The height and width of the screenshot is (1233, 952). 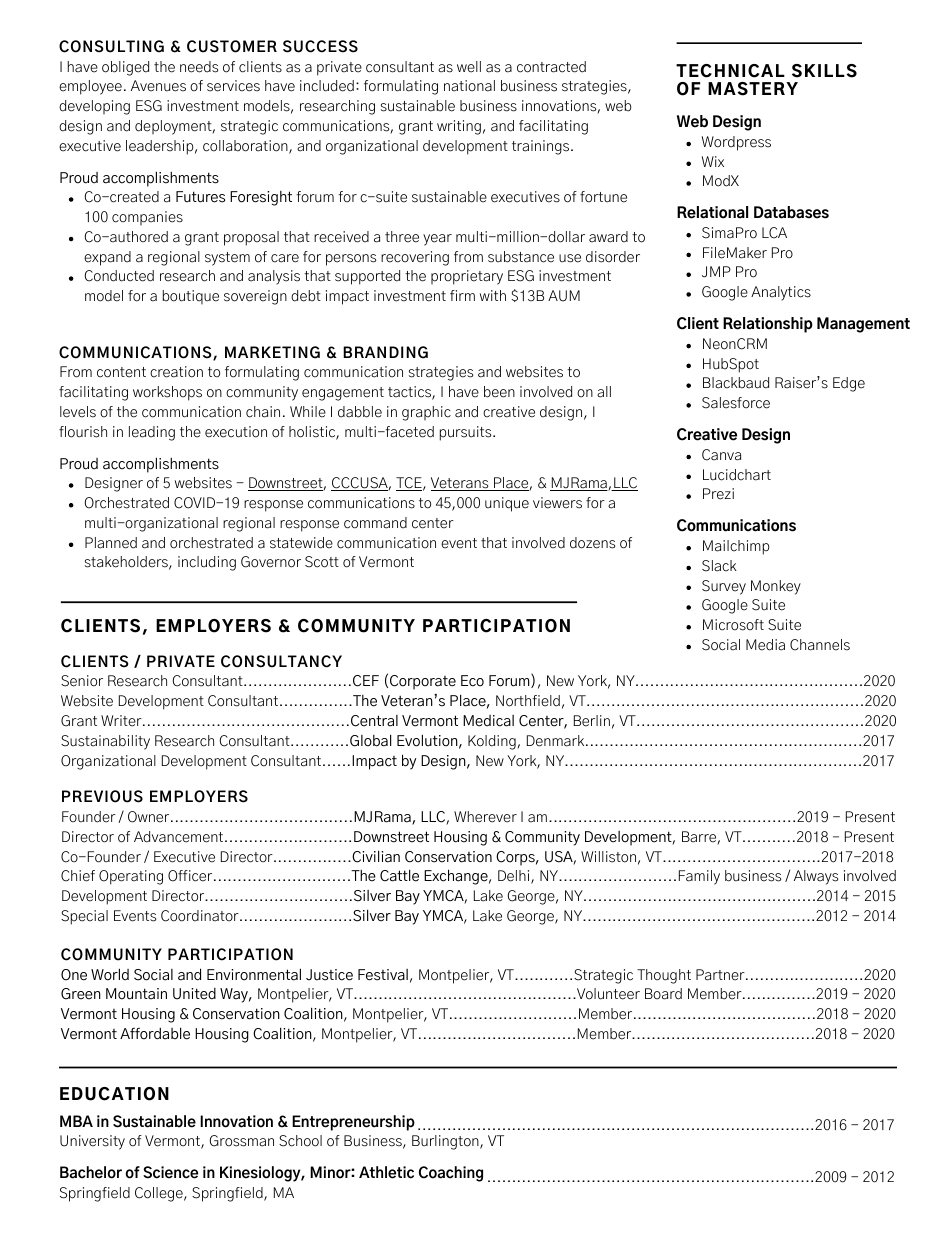 I want to click on Microsoft, so click(x=733, y=625).
